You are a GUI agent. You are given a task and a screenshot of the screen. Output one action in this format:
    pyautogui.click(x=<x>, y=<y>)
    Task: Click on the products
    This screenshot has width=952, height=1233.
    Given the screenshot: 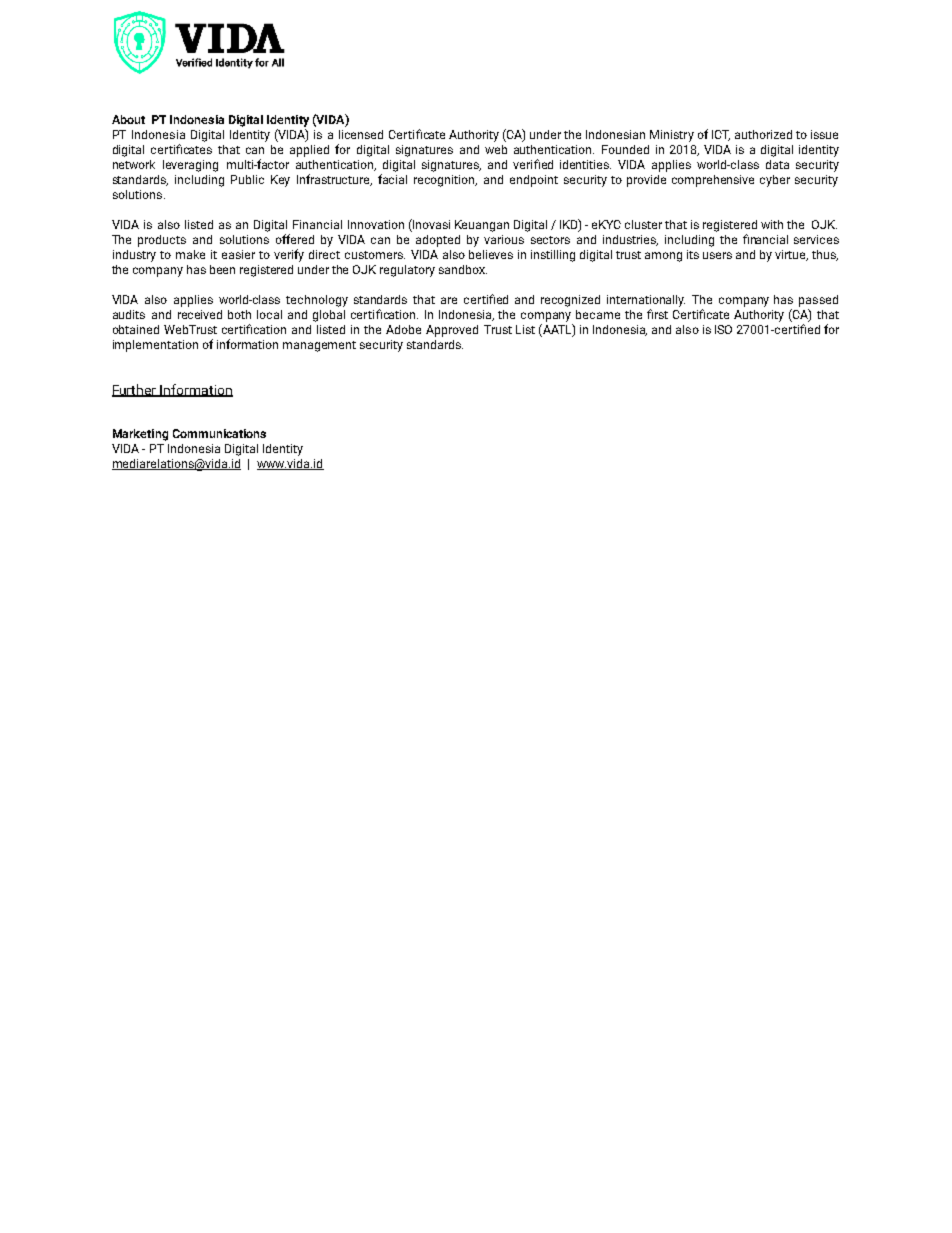 What is the action you would take?
    pyautogui.click(x=162, y=241)
